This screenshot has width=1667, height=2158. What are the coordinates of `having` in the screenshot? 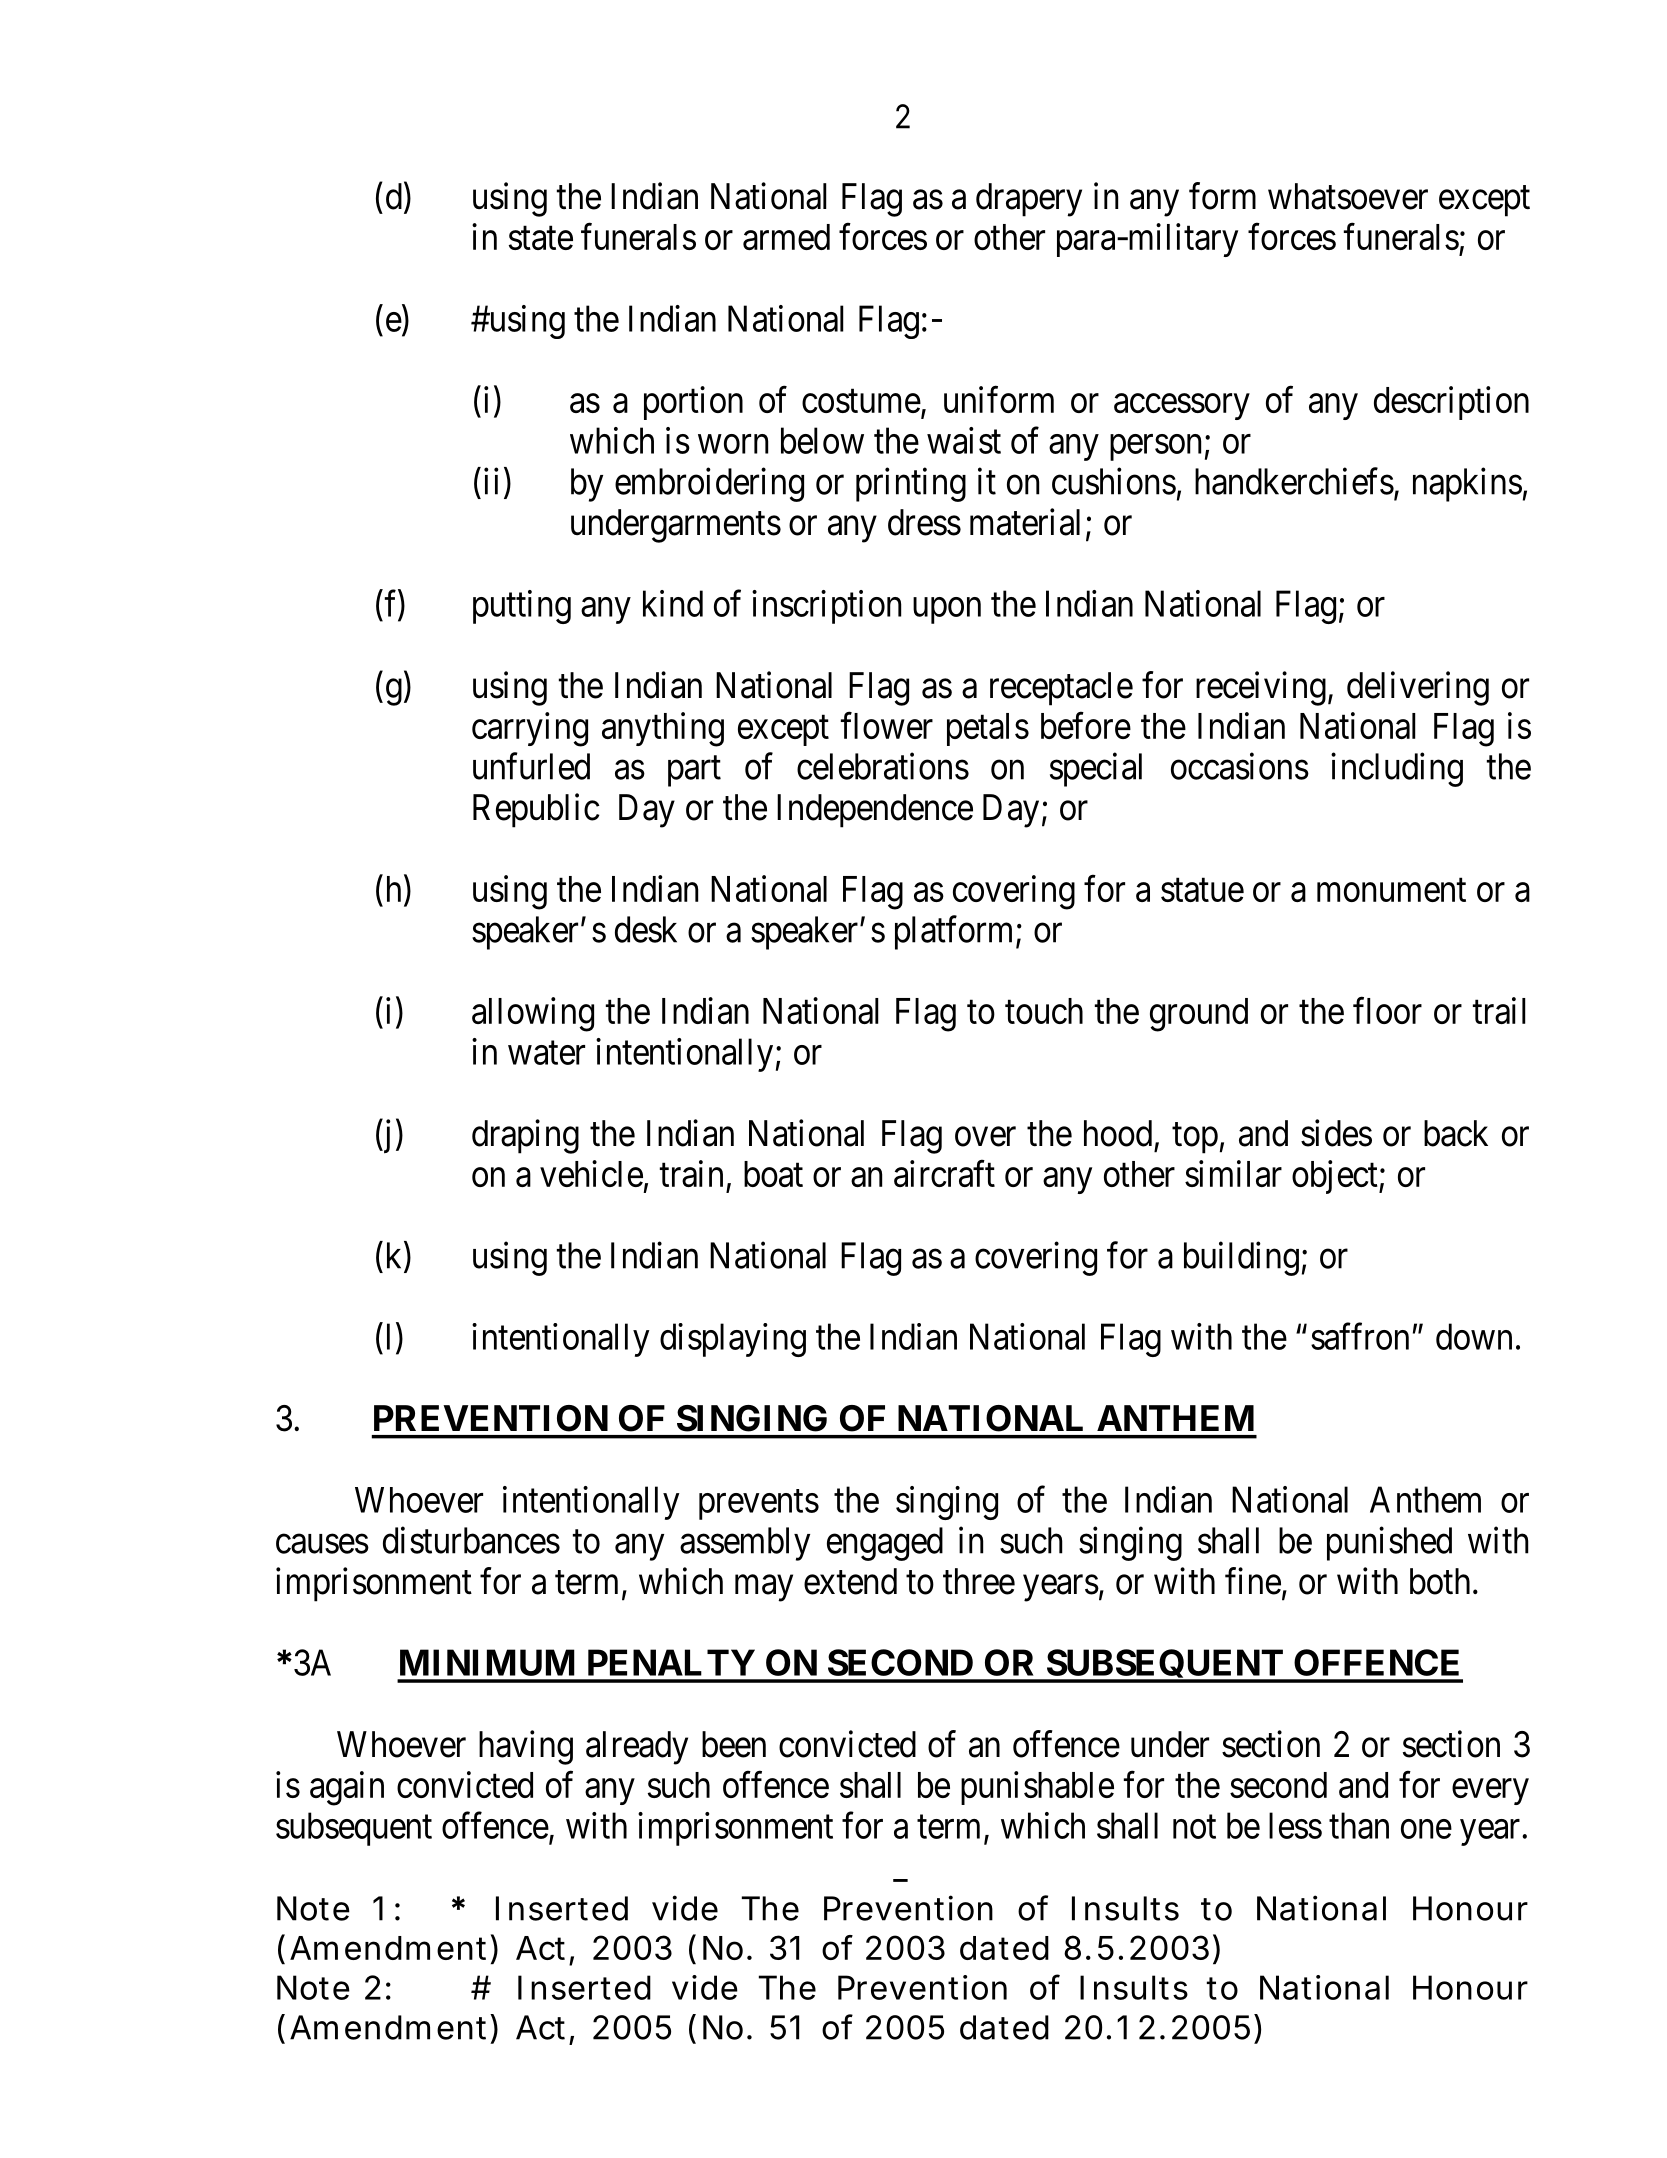 It's located at (526, 1747).
